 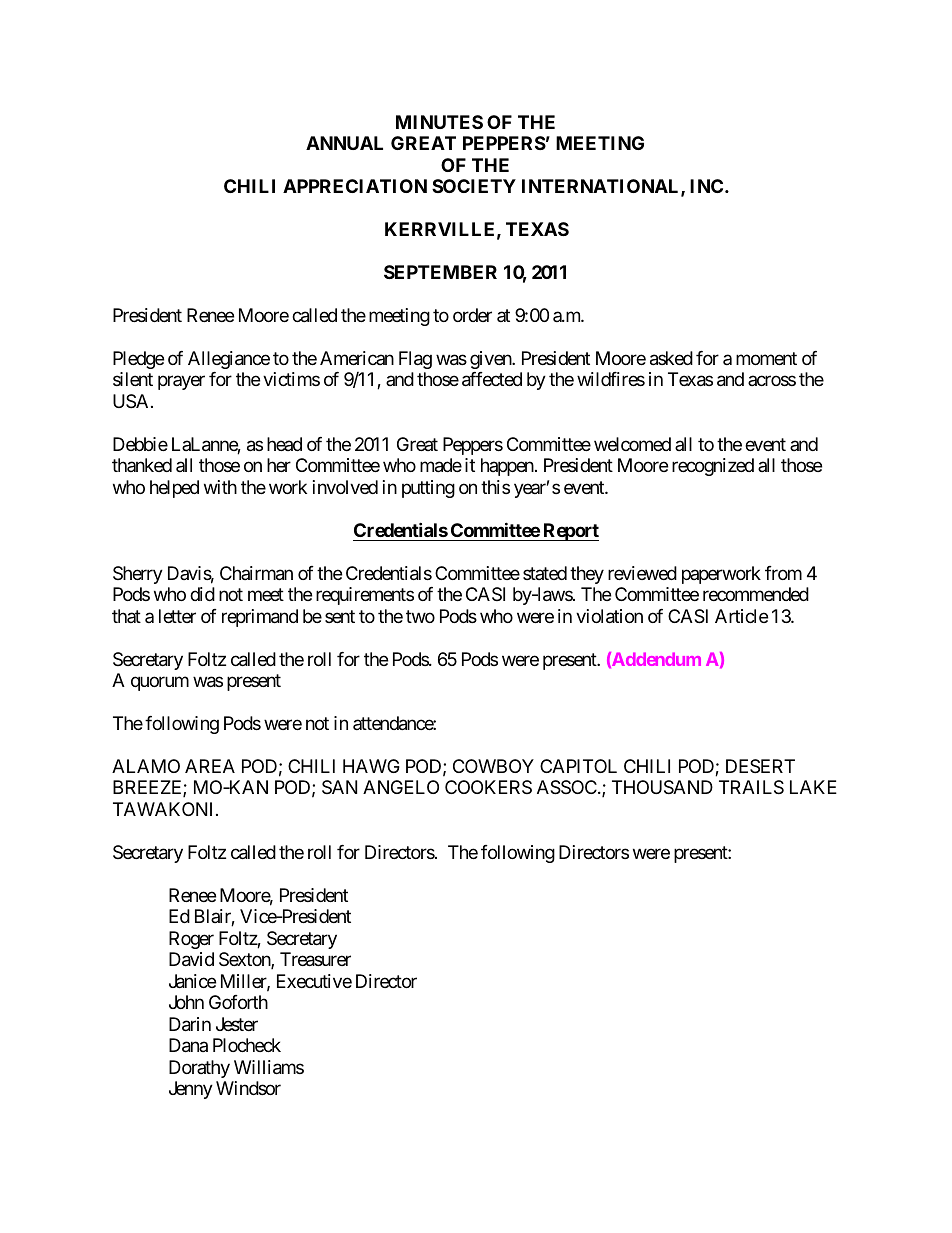 What do you see at coordinates (344, 143) in the image?
I see `ANNUAL` at bounding box center [344, 143].
